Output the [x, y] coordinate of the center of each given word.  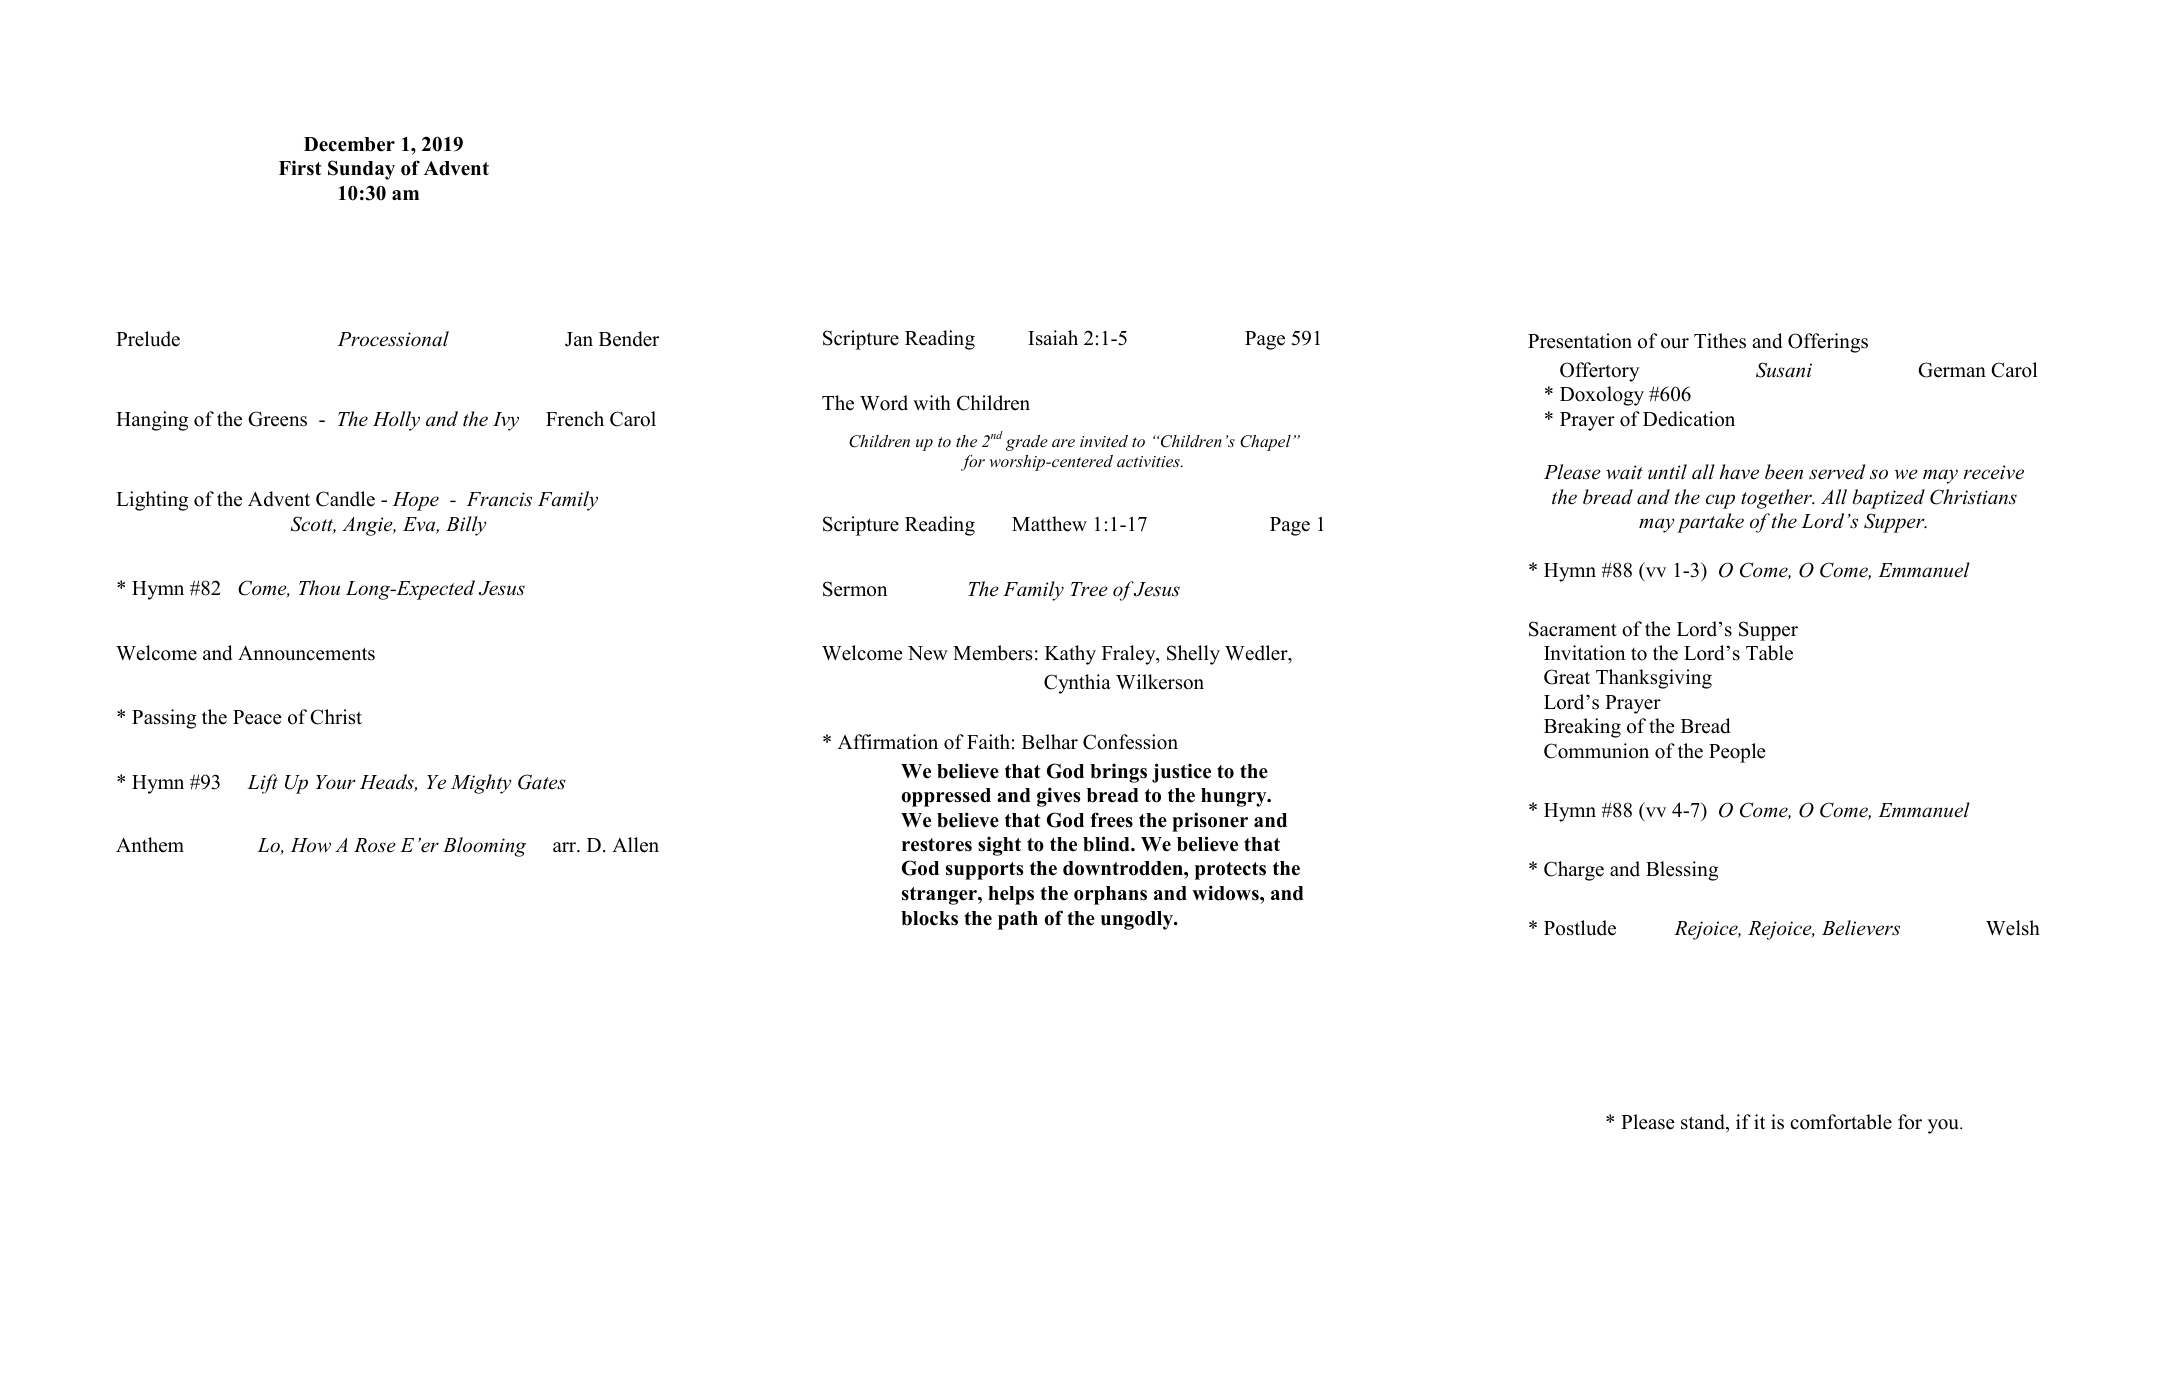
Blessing [1682, 871]
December [349, 144]
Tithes [1720, 341]
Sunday [361, 170]
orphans [1110, 895]
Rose [375, 845]
